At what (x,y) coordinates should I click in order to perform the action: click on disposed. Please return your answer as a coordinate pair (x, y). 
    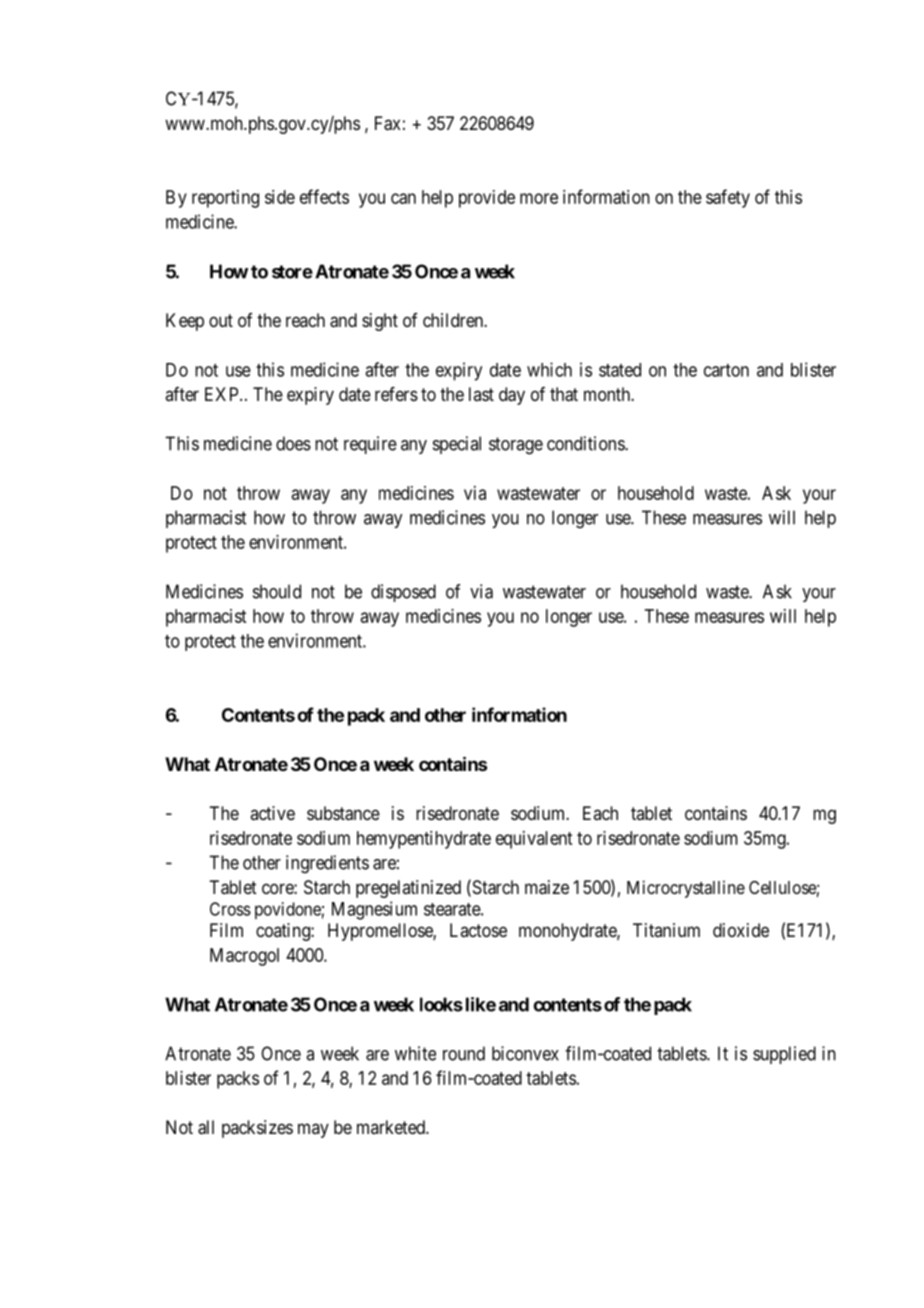
    Looking at the image, I should click on (403, 593).
